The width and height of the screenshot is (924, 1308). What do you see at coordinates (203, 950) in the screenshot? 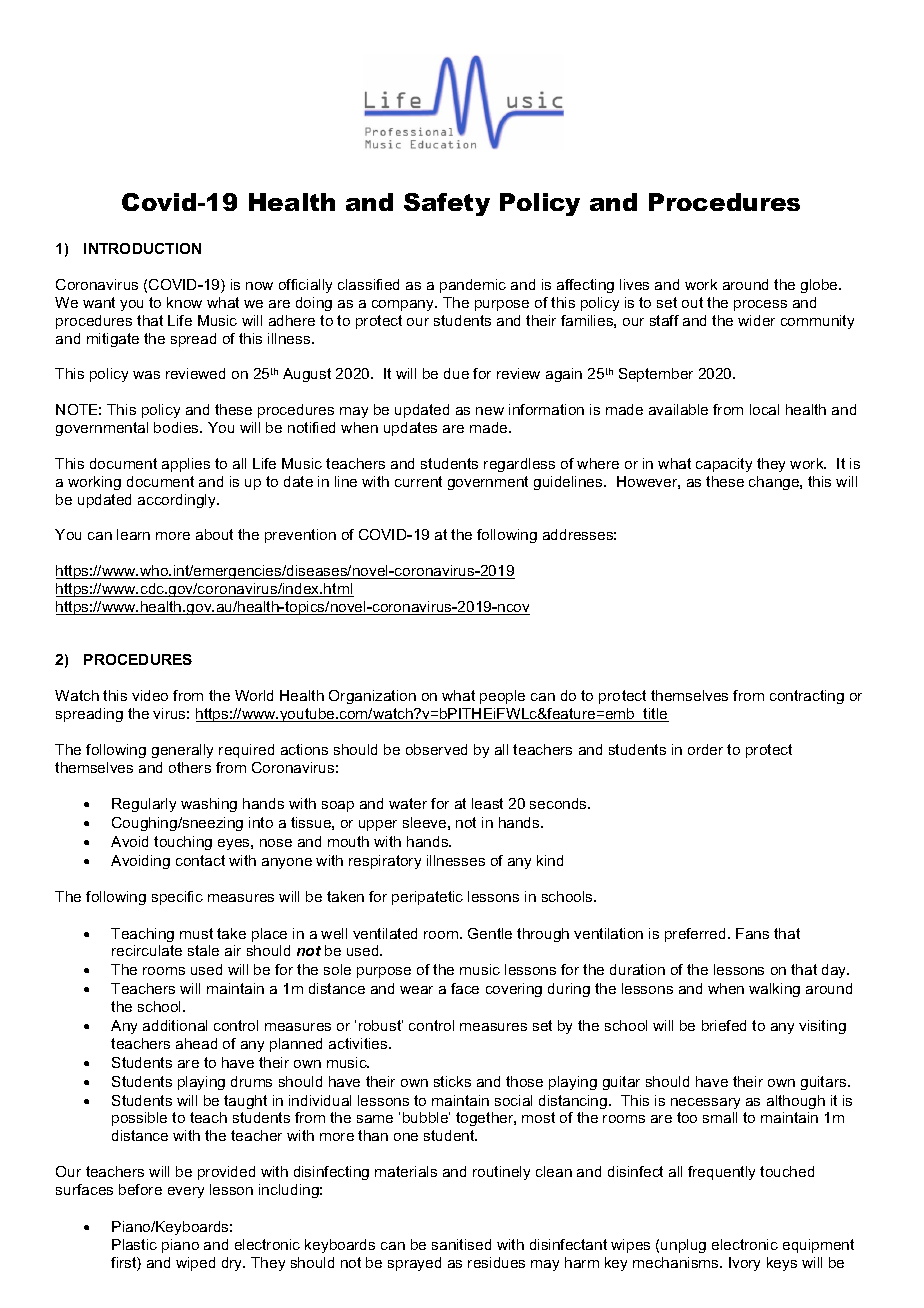
I see `stale` at bounding box center [203, 950].
